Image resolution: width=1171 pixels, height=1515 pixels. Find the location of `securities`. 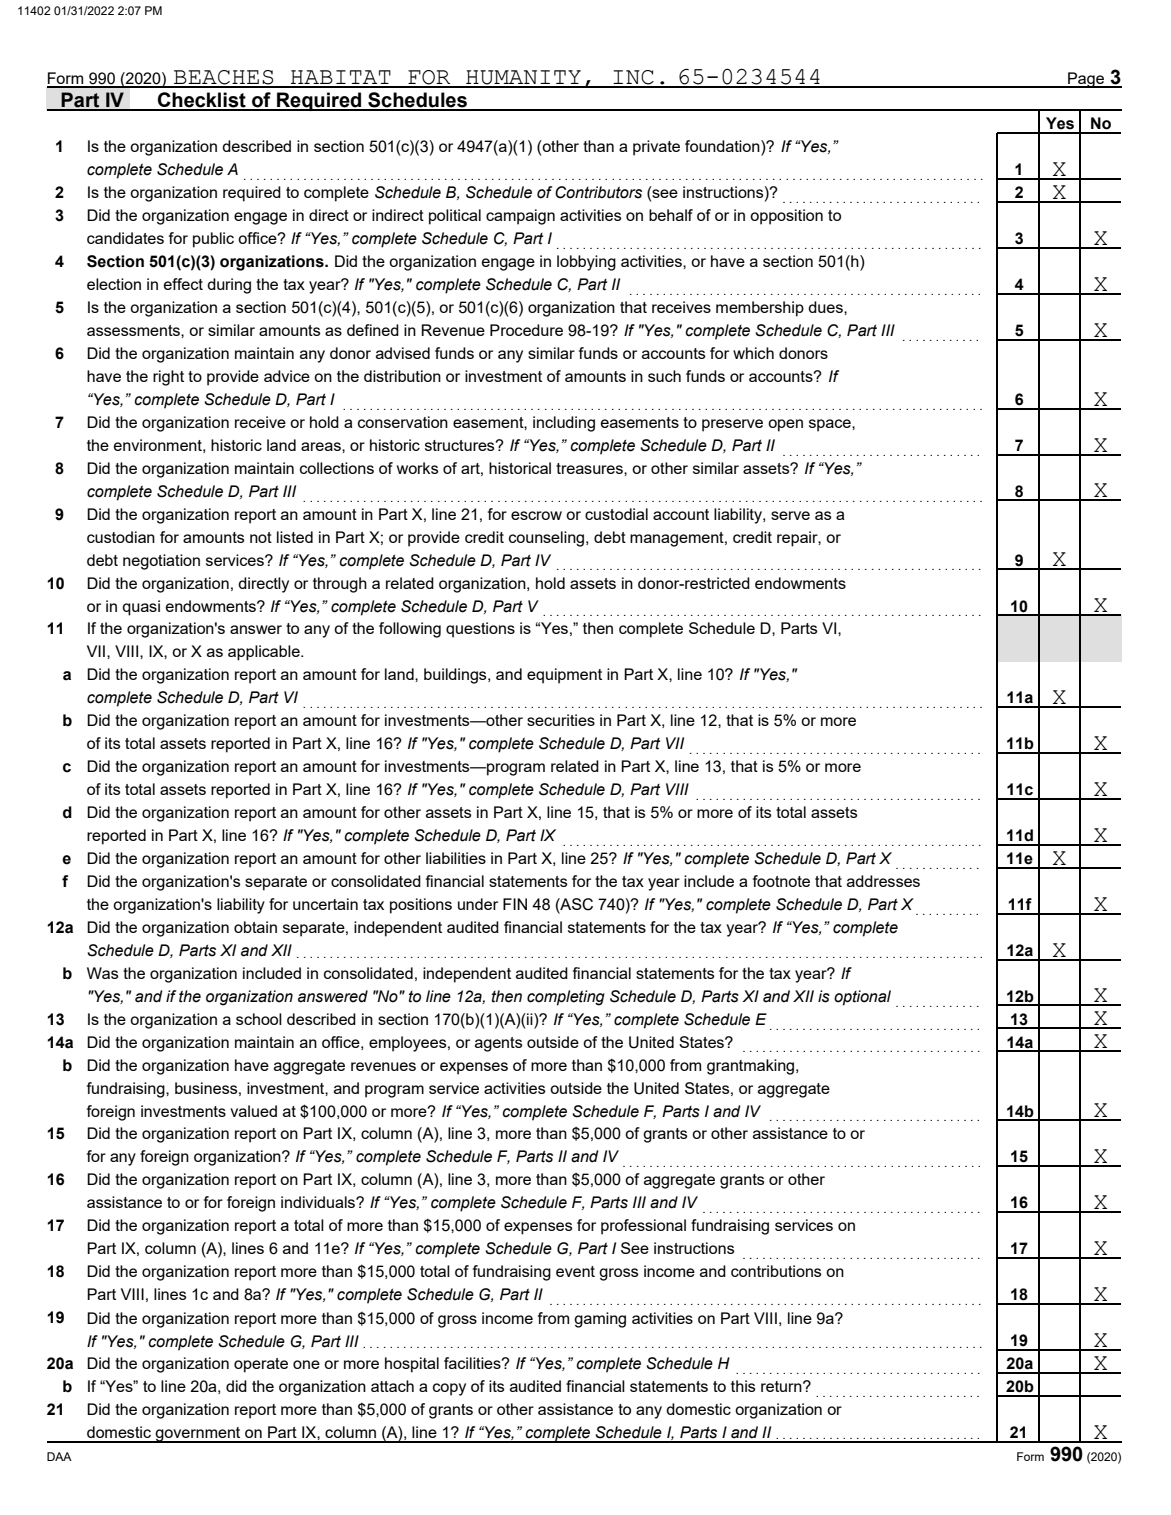

securities is located at coordinates (561, 720).
